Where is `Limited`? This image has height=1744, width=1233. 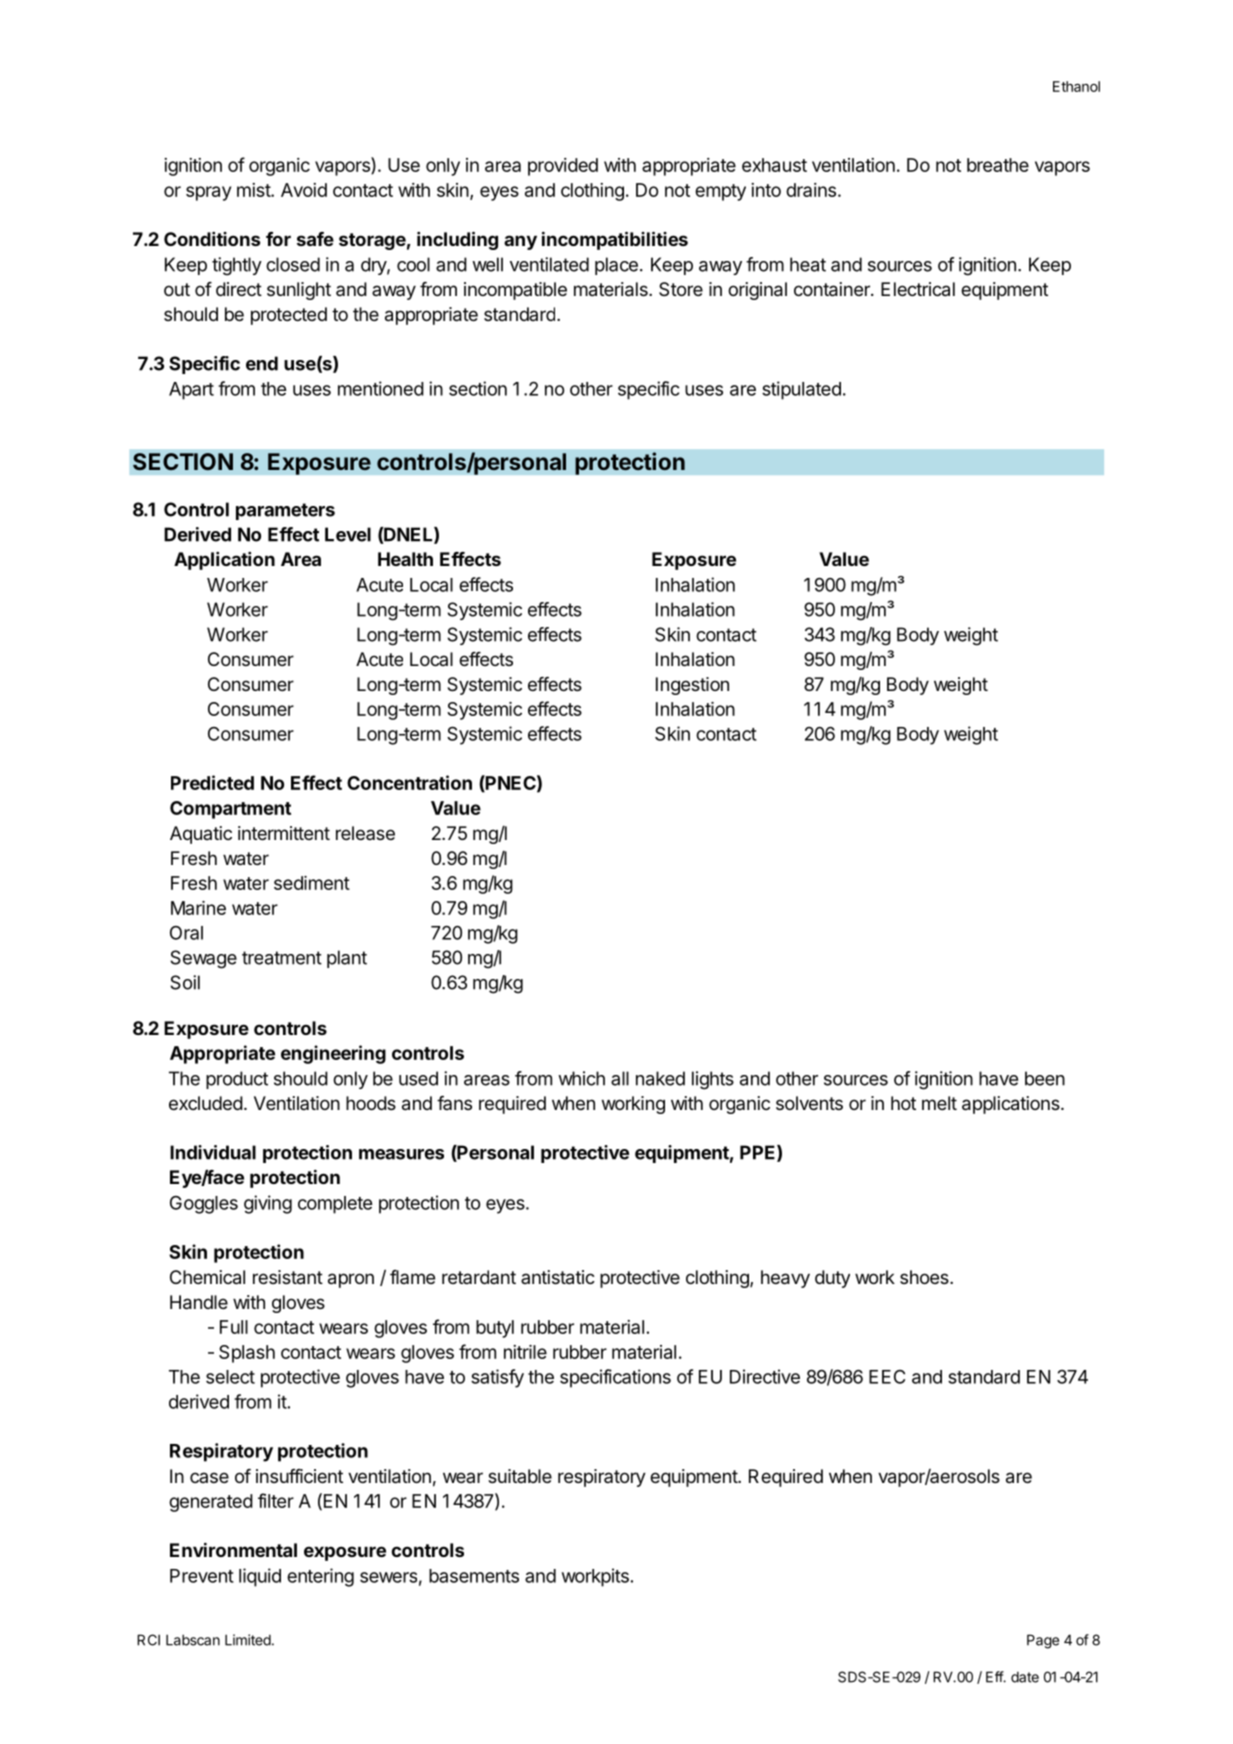 Limited is located at coordinates (248, 1640).
